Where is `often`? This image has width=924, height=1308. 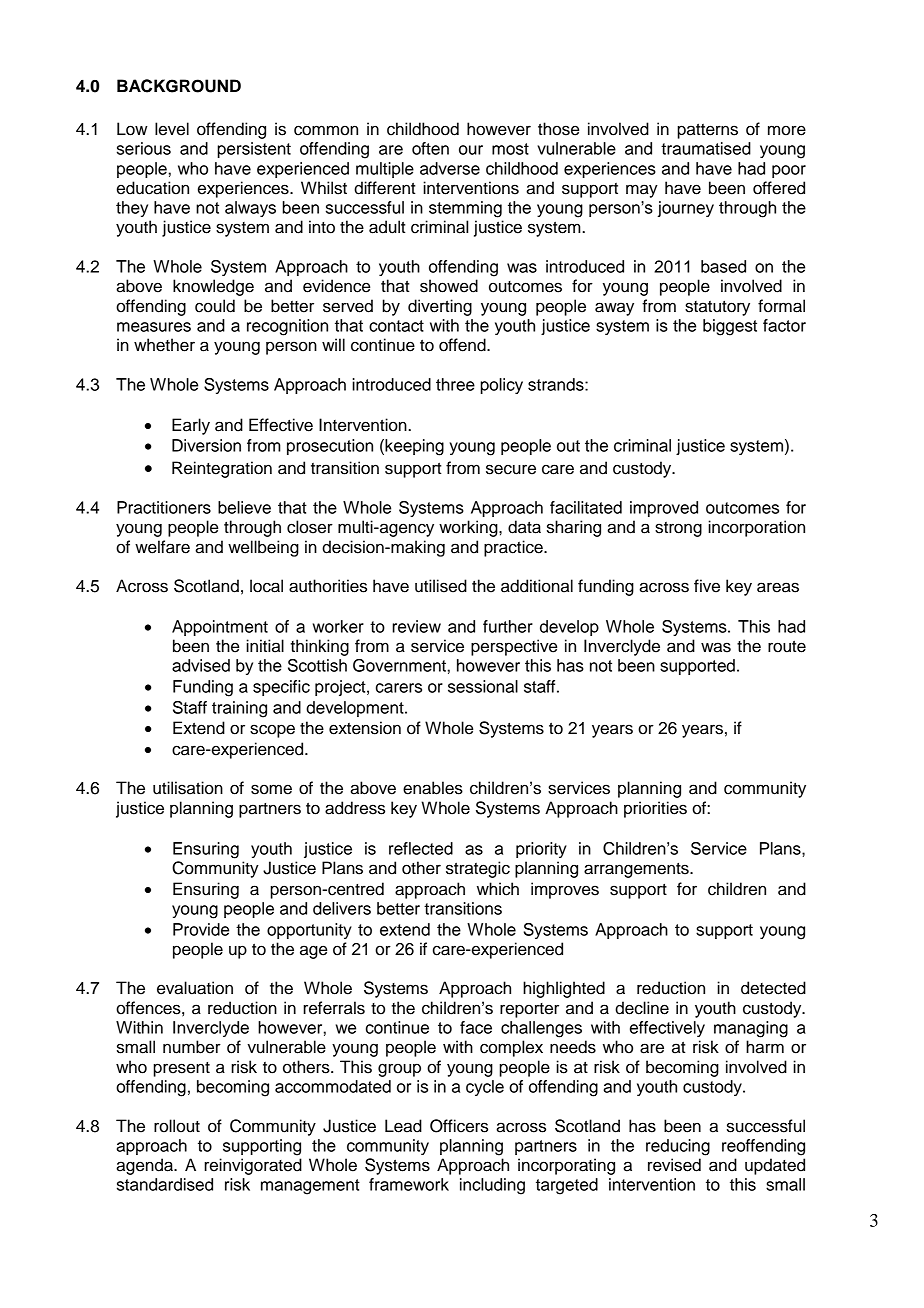
often is located at coordinates (430, 148).
